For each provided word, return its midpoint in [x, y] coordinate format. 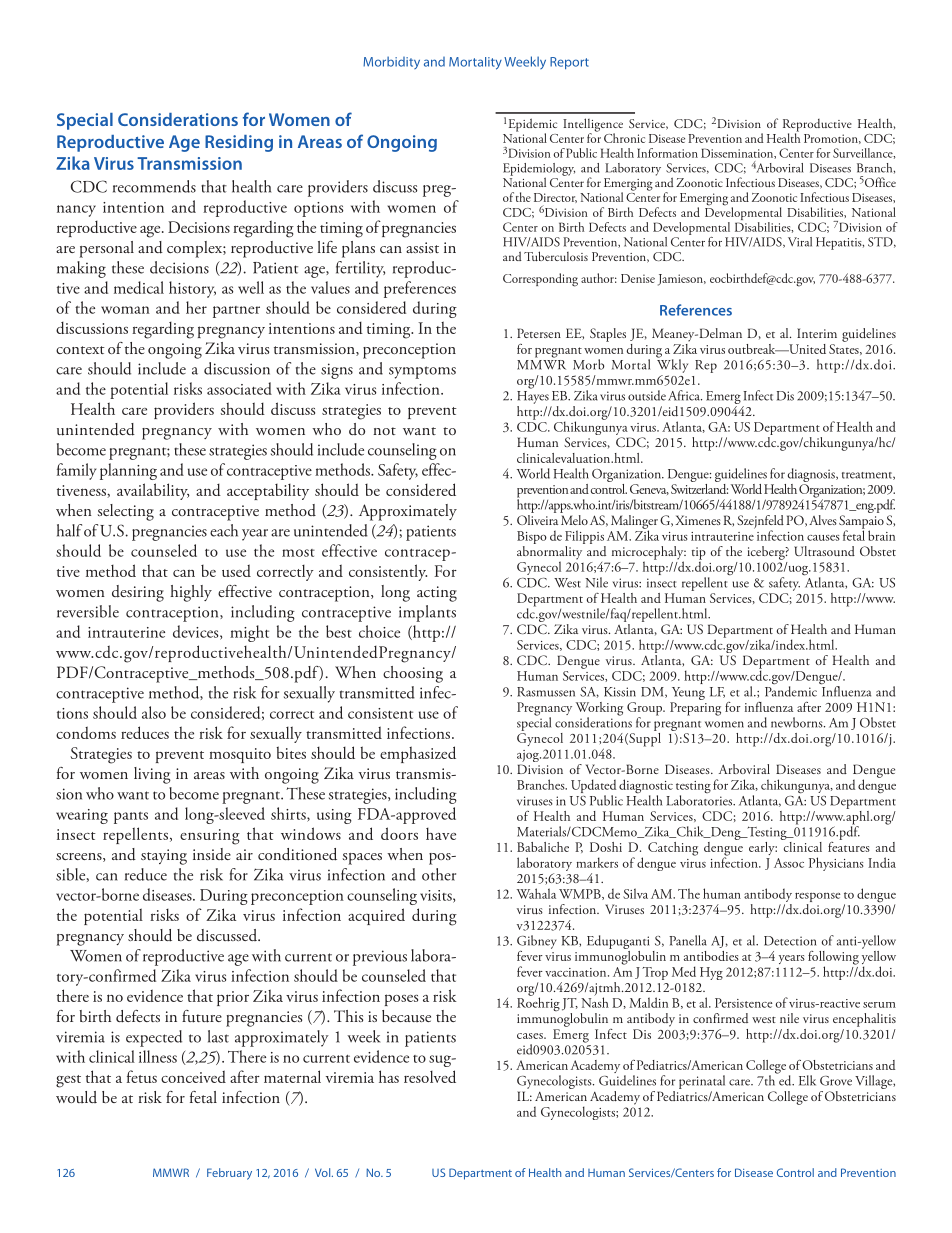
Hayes [533, 397]
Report [569, 63]
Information [667, 153]
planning [128, 471]
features [849, 845]
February [229, 1174]
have [441, 834]
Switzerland [699, 487]
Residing [239, 143]
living [152, 775]
